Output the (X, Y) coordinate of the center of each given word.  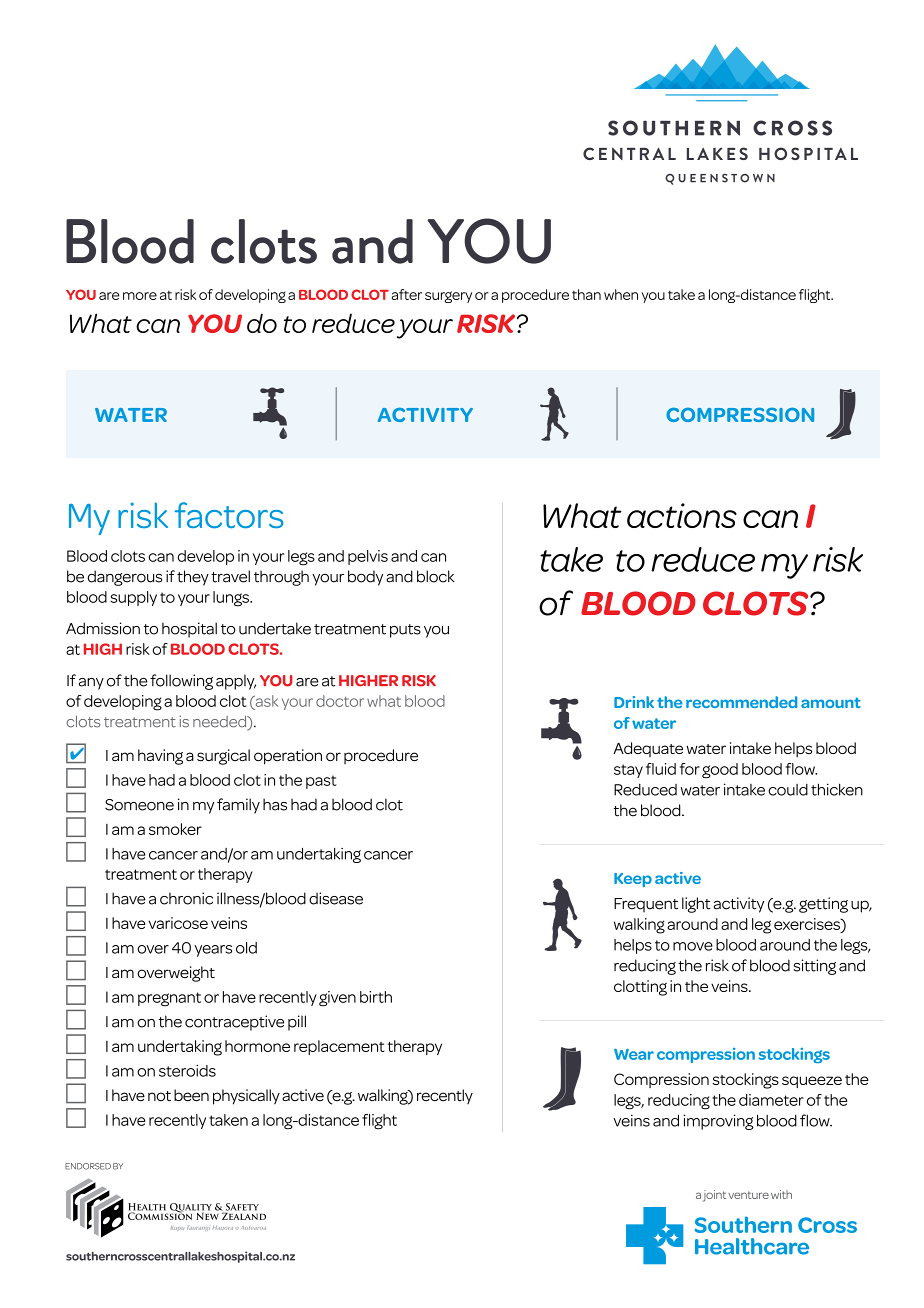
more (140, 296)
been (191, 1095)
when (621, 294)
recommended (741, 702)
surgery (448, 297)
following (181, 682)
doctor (340, 701)
